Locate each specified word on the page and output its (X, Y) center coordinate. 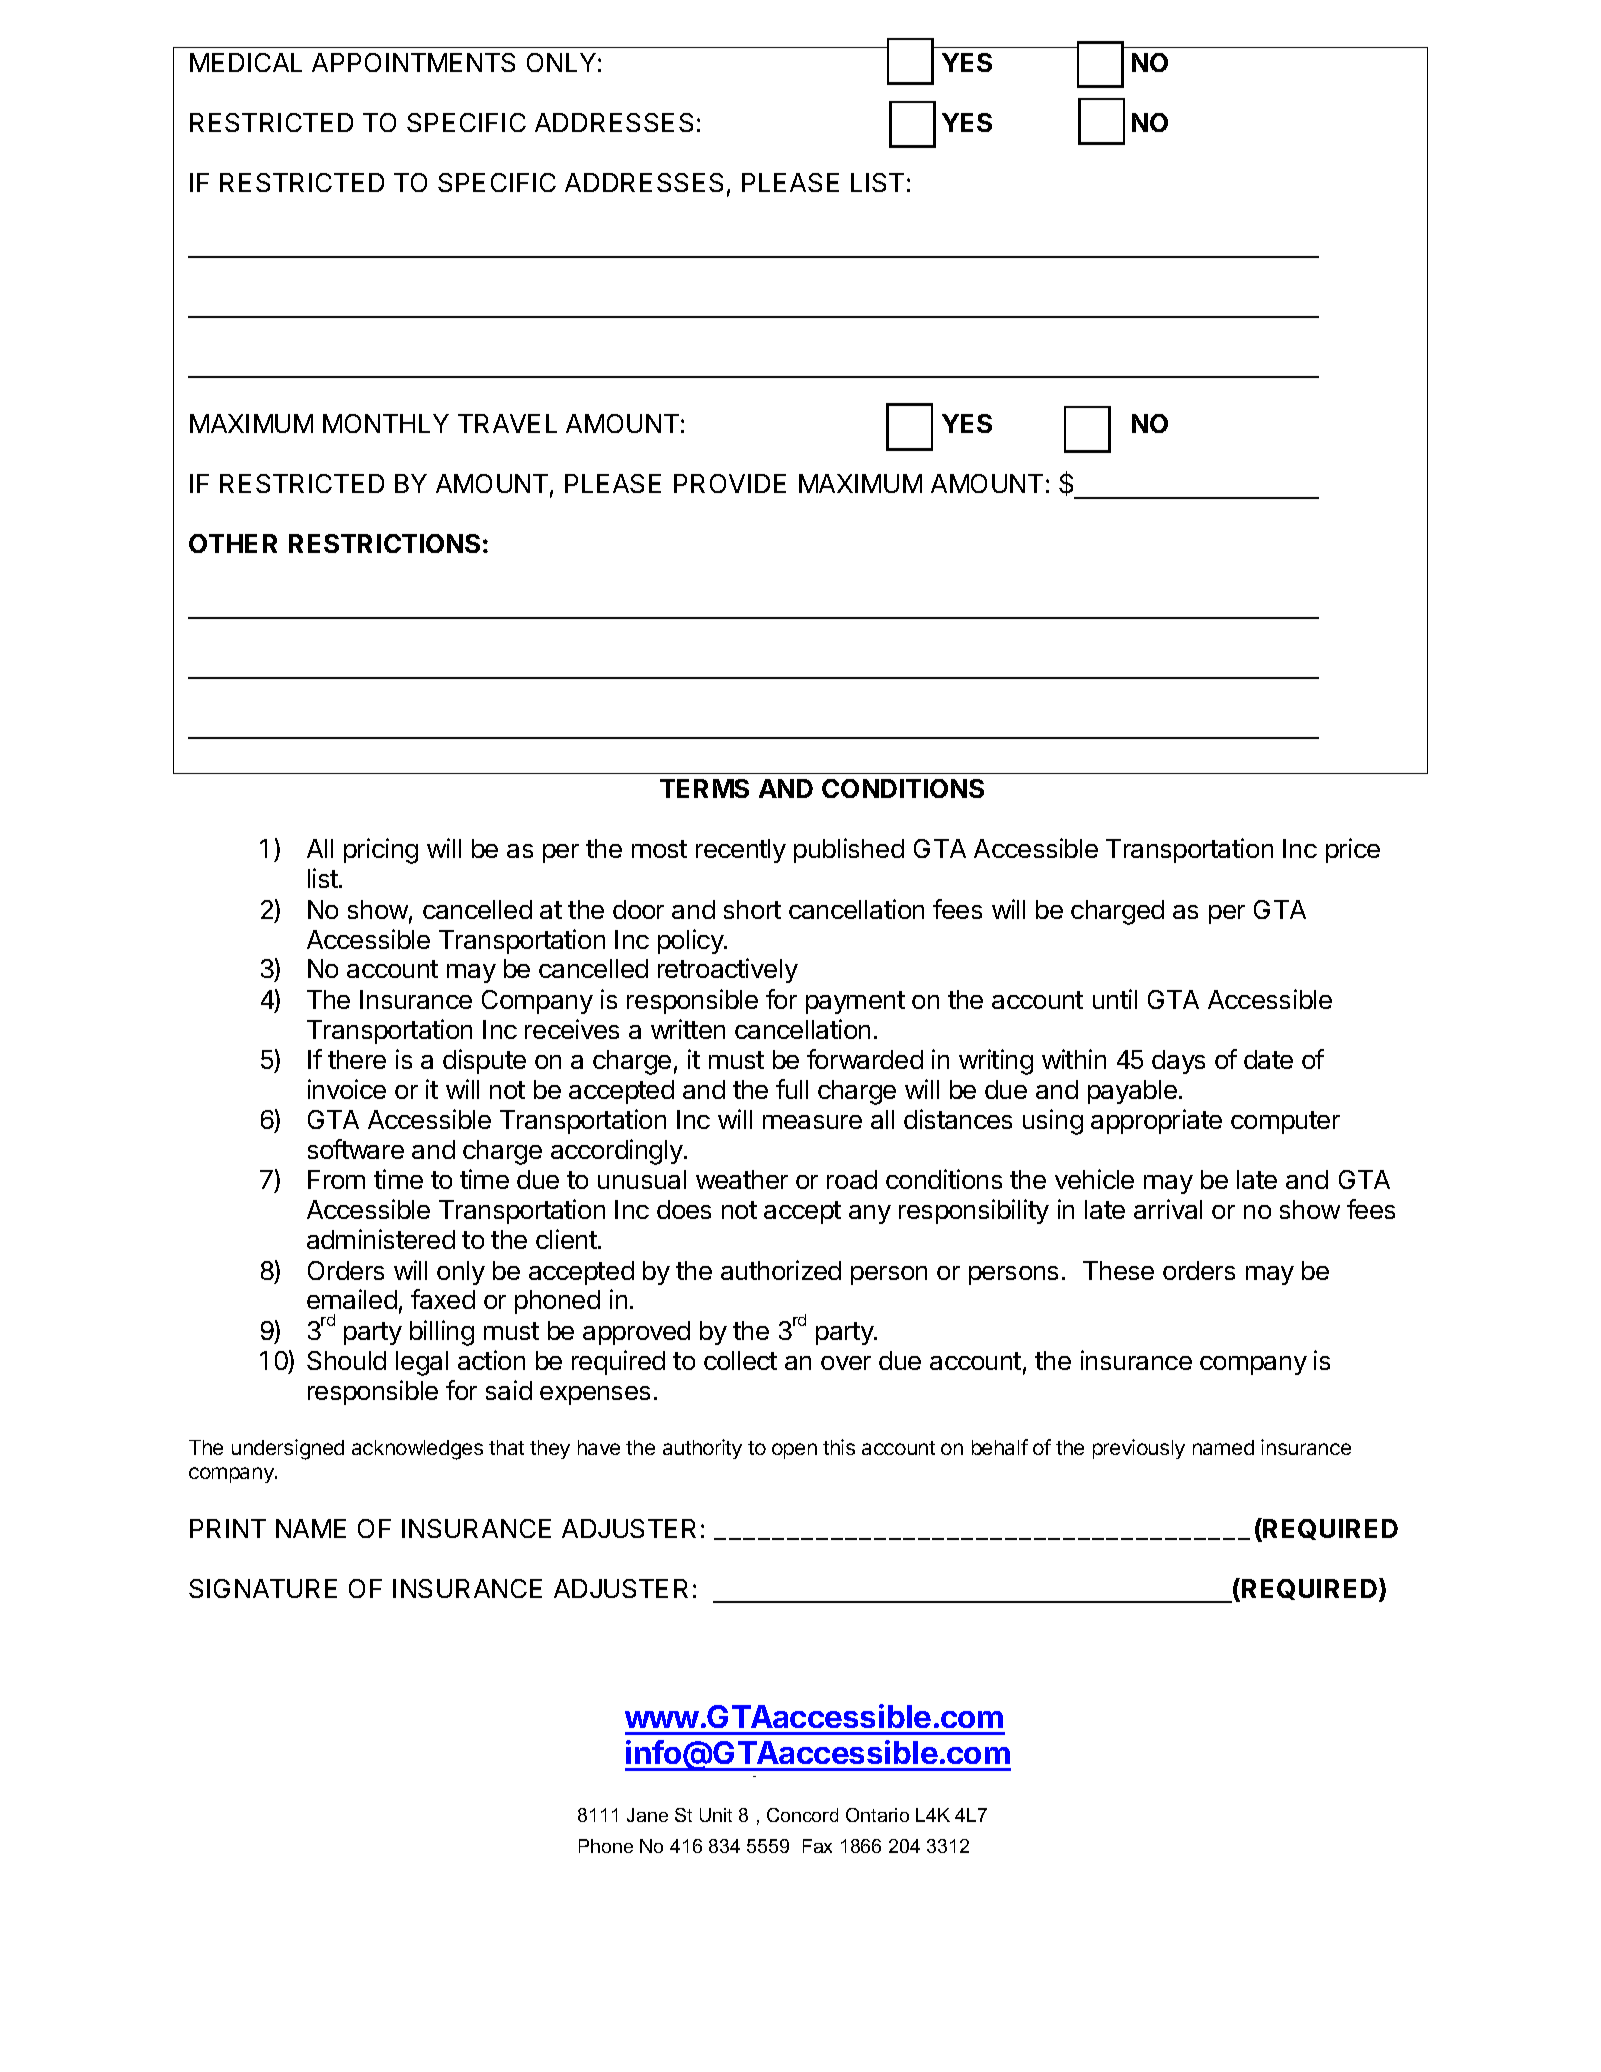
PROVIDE (730, 483)
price (1353, 850)
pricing (381, 851)
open (794, 1451)
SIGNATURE (263, 1588)
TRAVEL (507, 423)
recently (741, 851)
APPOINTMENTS (413, 62)
